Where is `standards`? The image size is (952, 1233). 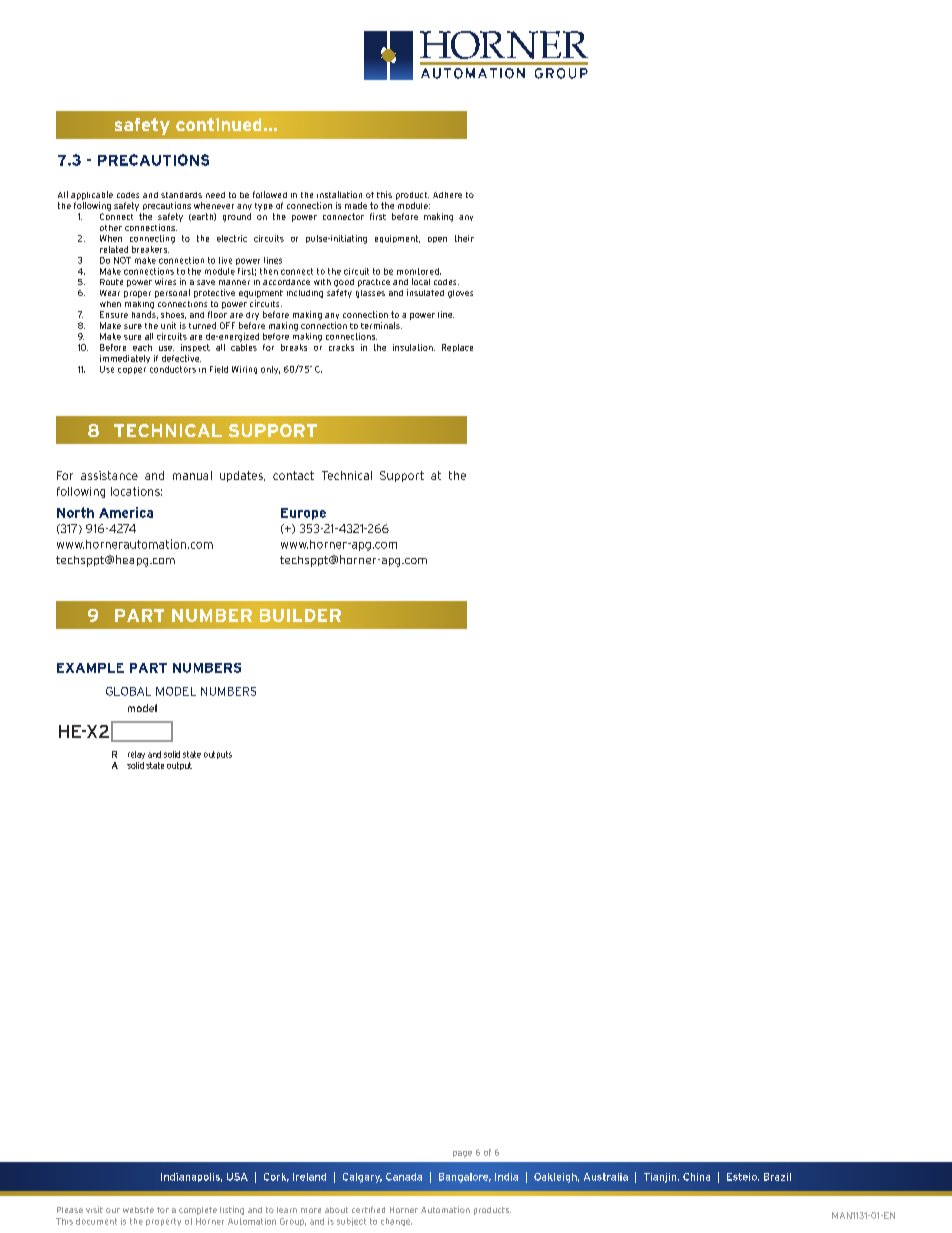 standards is located at coordinates (181, 195).
